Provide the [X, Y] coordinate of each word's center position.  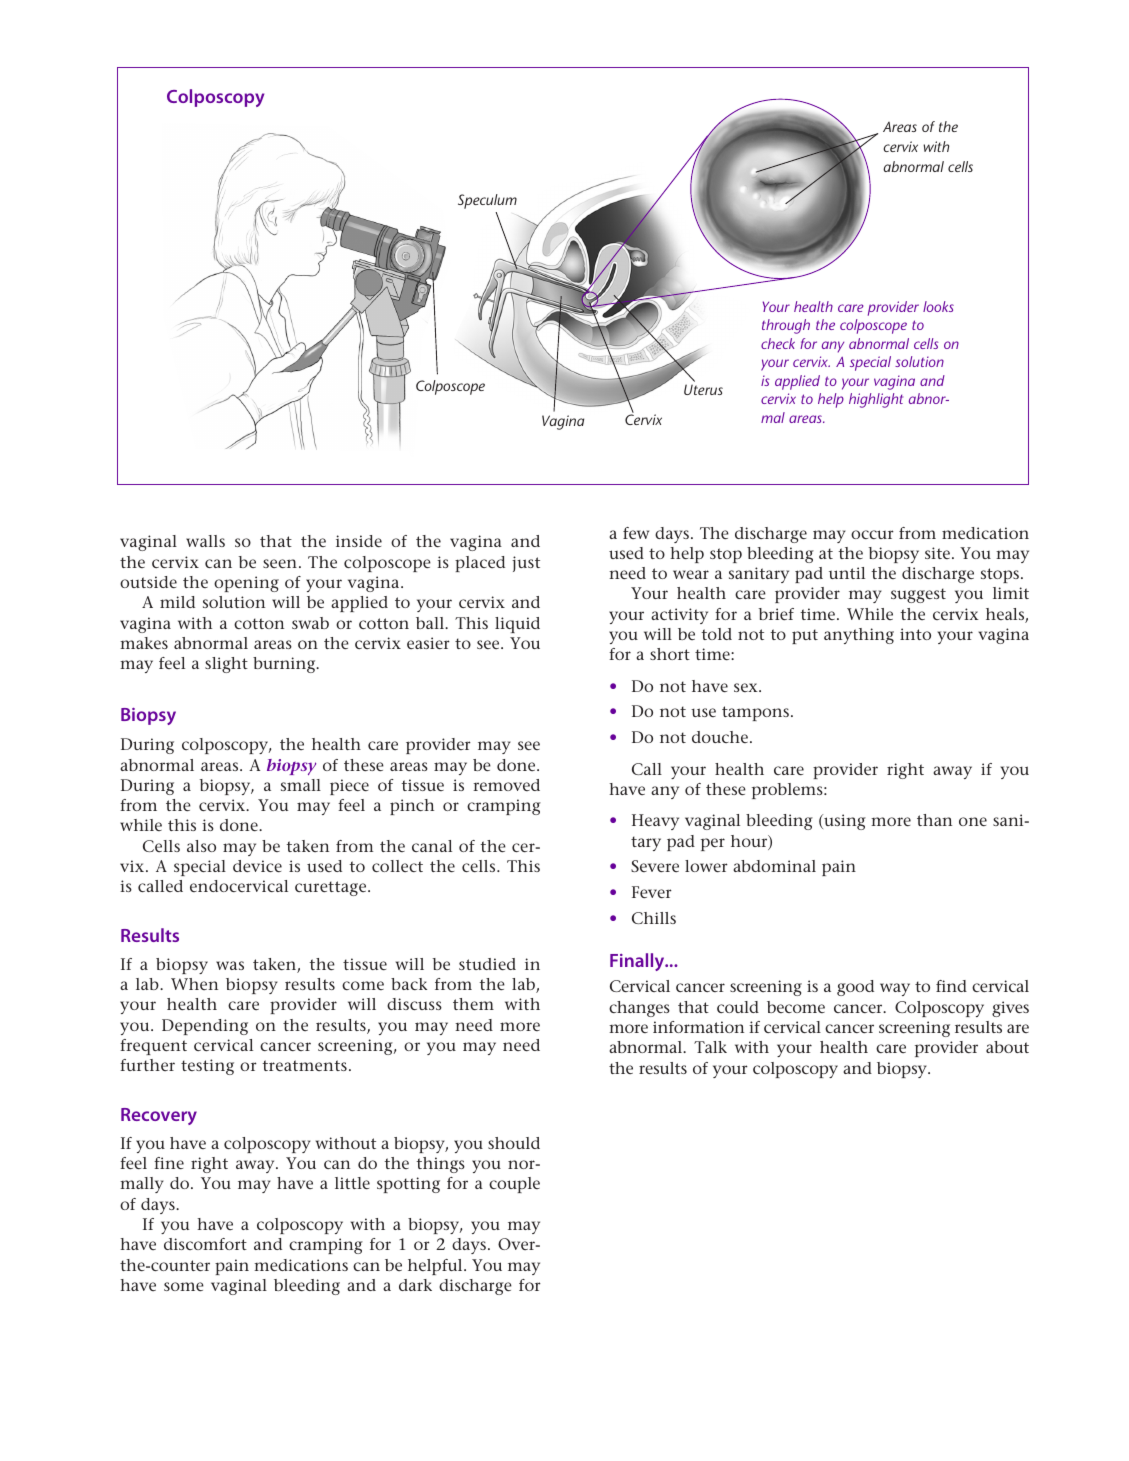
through [786, 326]
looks [938, 306]
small [301, 785]
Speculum [487, 201]
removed [506, 785]
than [934, 820]
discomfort [205, 1244]
